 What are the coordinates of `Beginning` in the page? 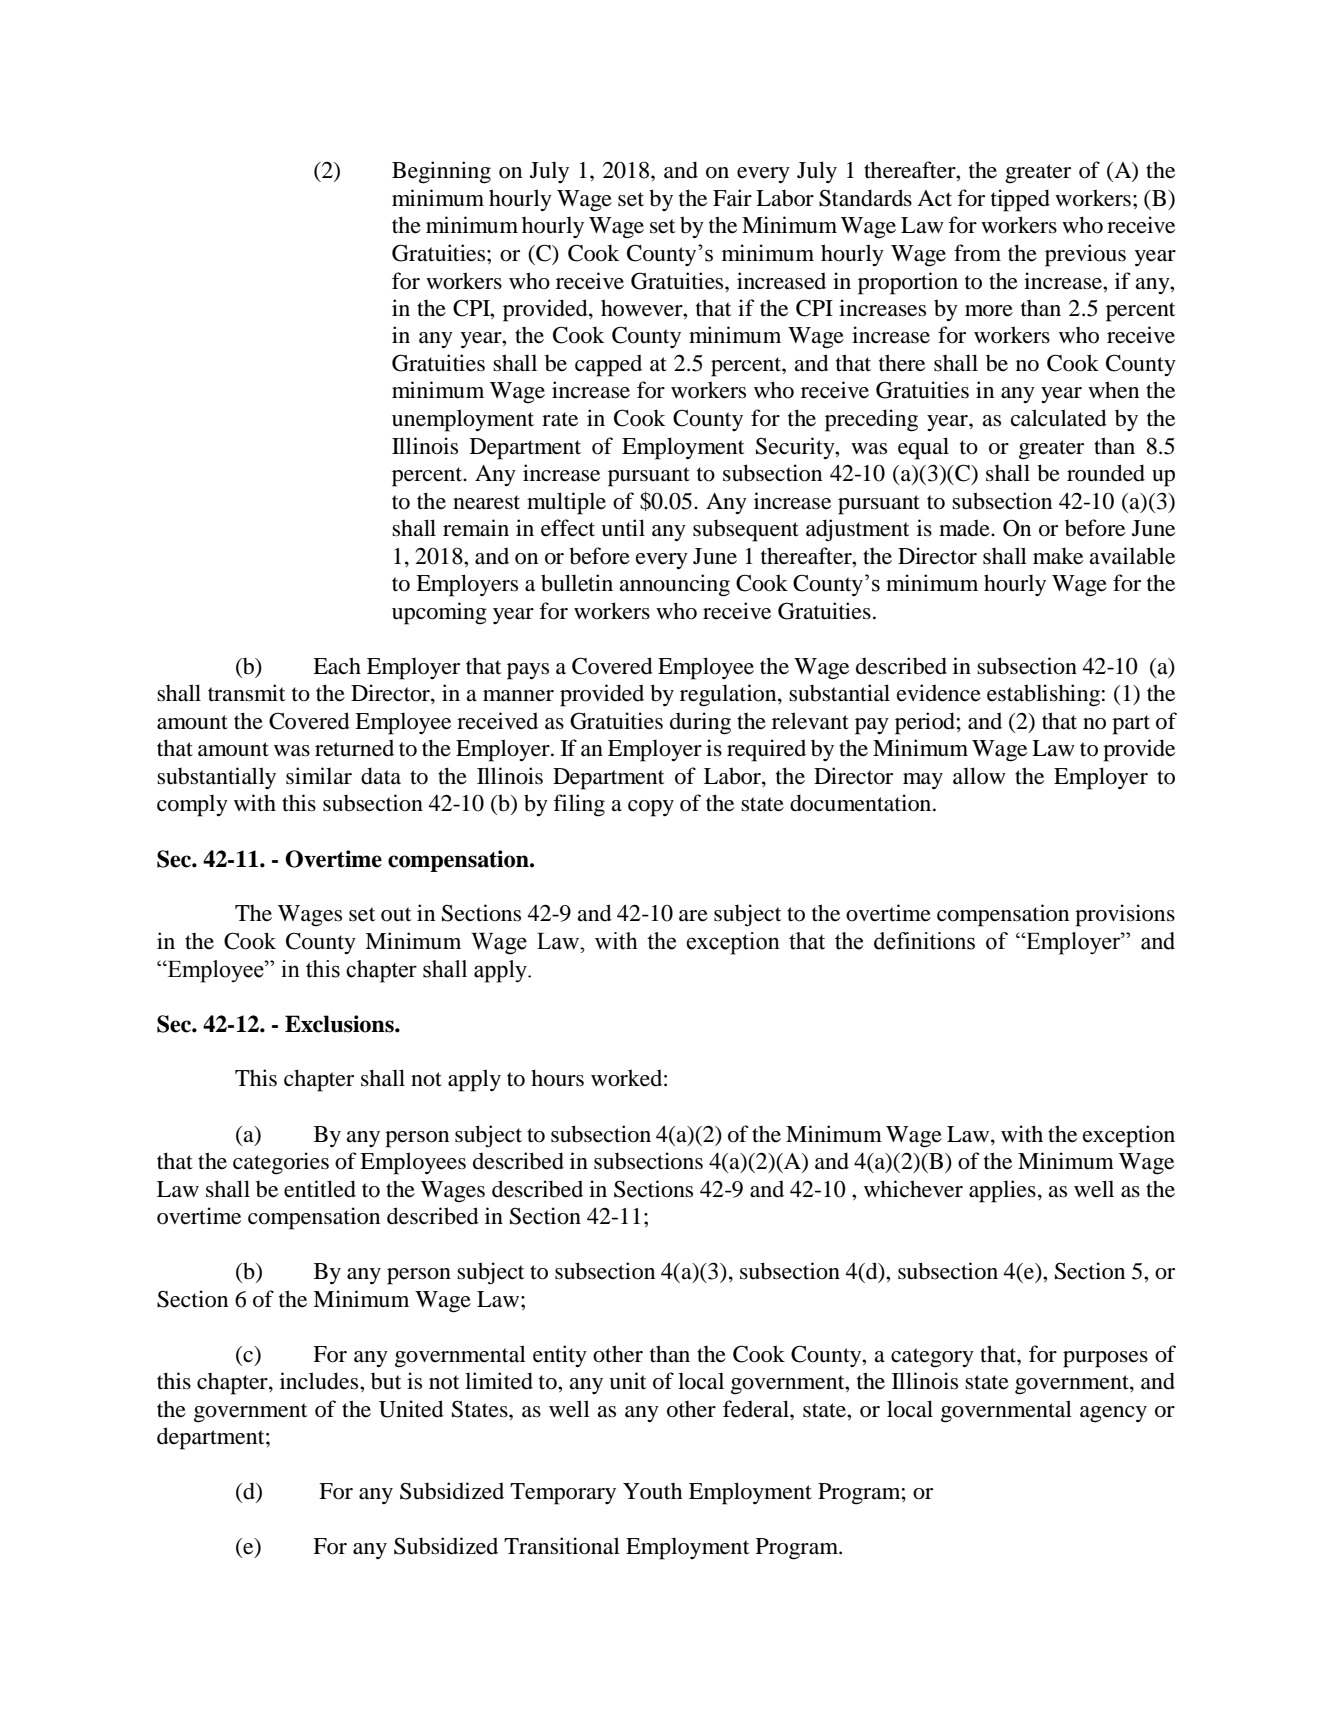 It's located at (441, 172).
